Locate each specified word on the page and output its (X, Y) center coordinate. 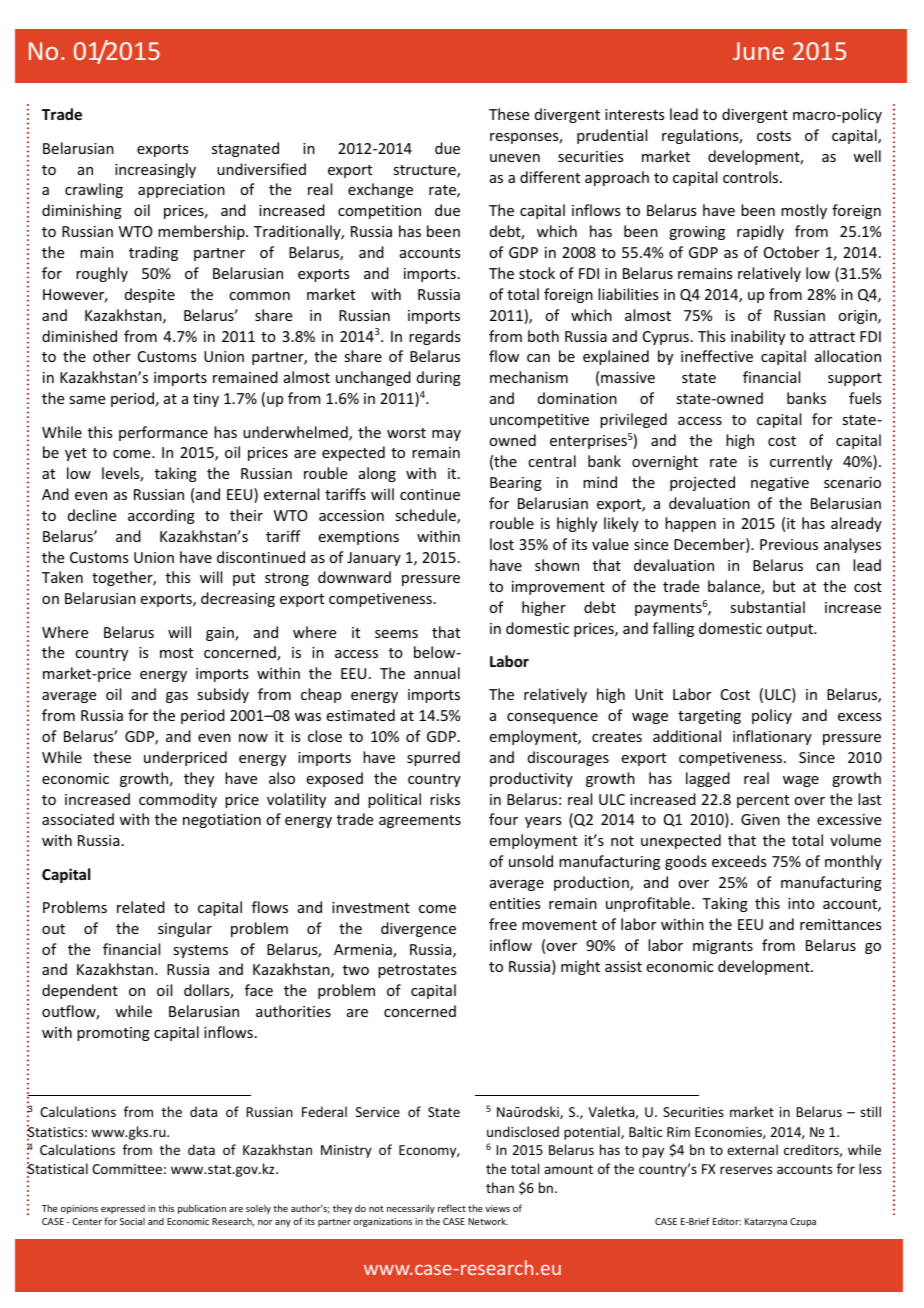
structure (425, 171)
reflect (452, 1208)
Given (760, 819)
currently (801, 462)
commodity (178, 800)
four (503, 819)
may (446, 435)
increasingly (155, 170)
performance (163, 433)
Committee (127, 1169)
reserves (746, 1170)
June (758, 51)
